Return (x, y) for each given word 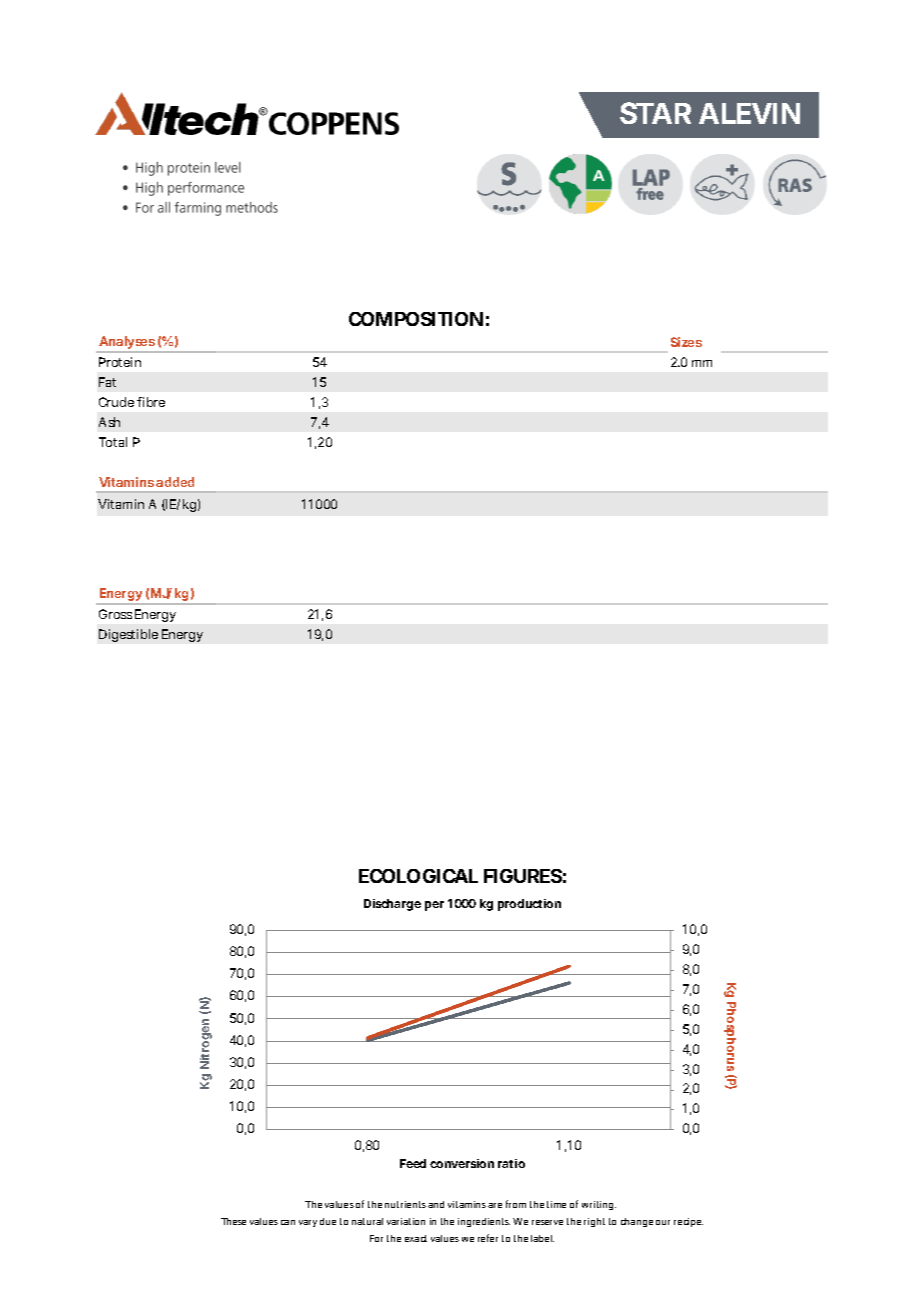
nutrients (405, 1204)
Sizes (686, 342)
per (434, 906)
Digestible (128, 635)
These (233, 1221)
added (175, 482)
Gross (115, 614)
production (529, 905)
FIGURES (523, 876)
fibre (151, 402)
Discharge (392, 905)
